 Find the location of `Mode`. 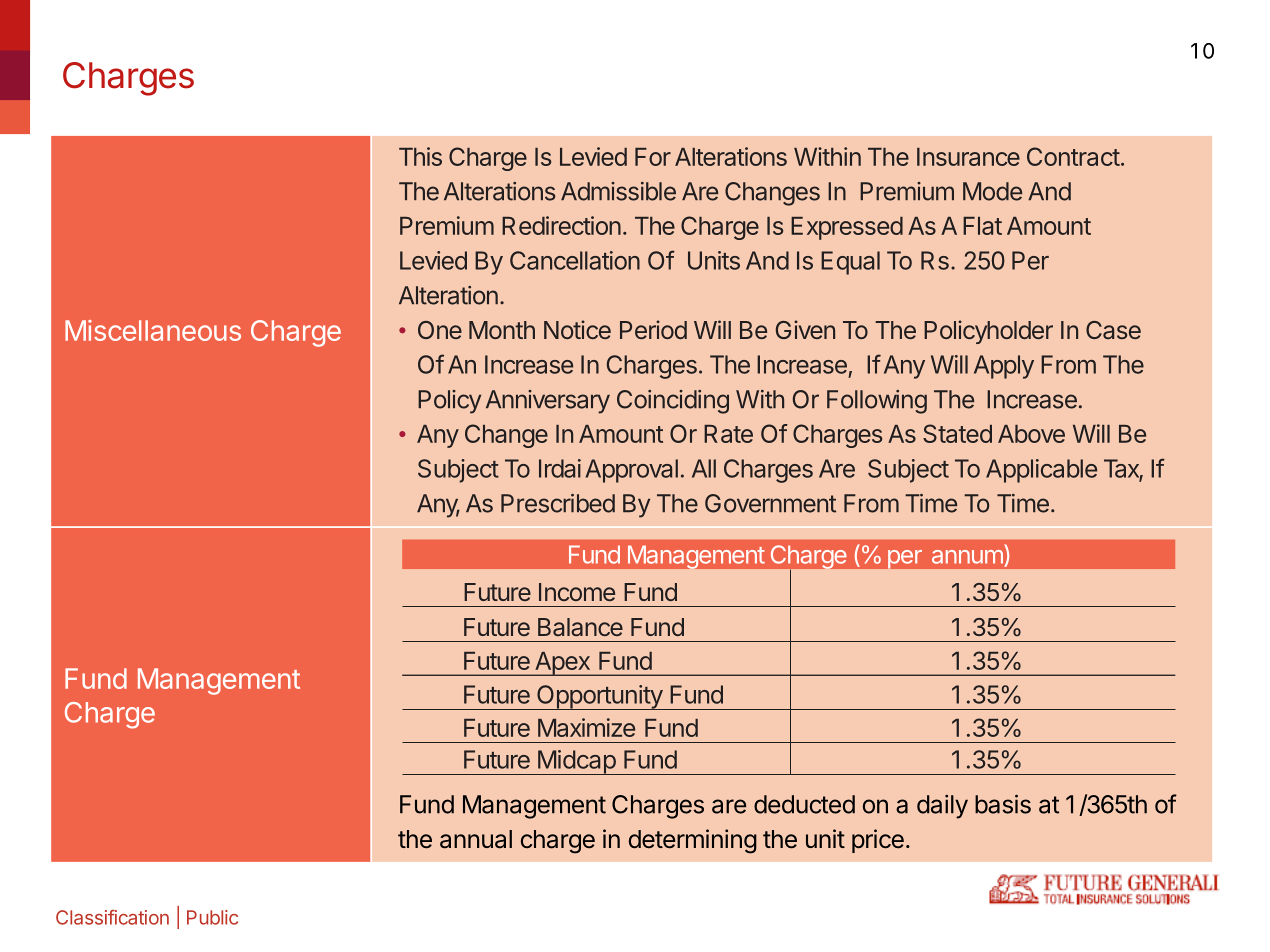

Mode is located at coordinates (992, 191).
